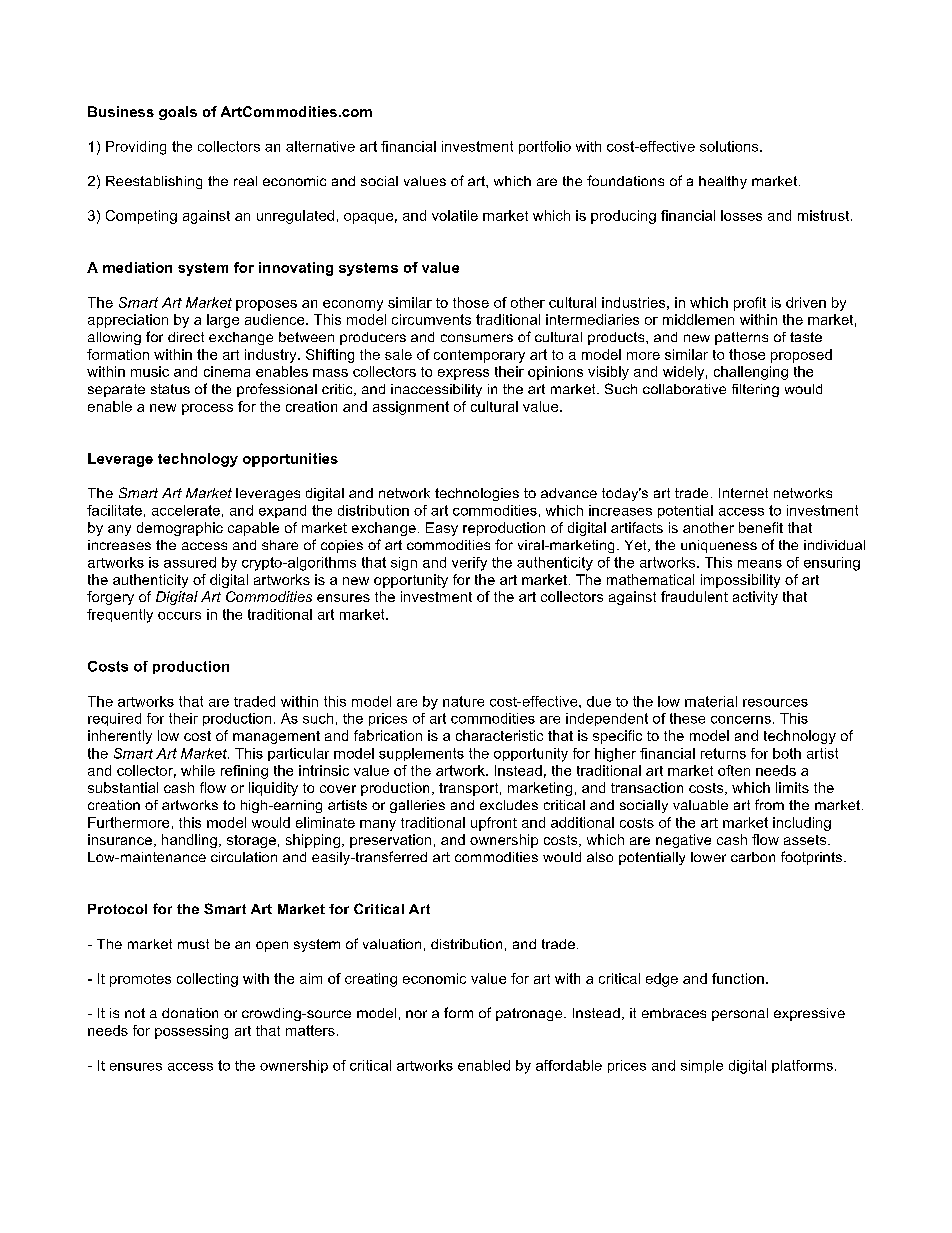 This screenshot has width=952, height=1233. Describe the element at coordinates (189, 841) in the screenshot. I see `handling` at that location.
